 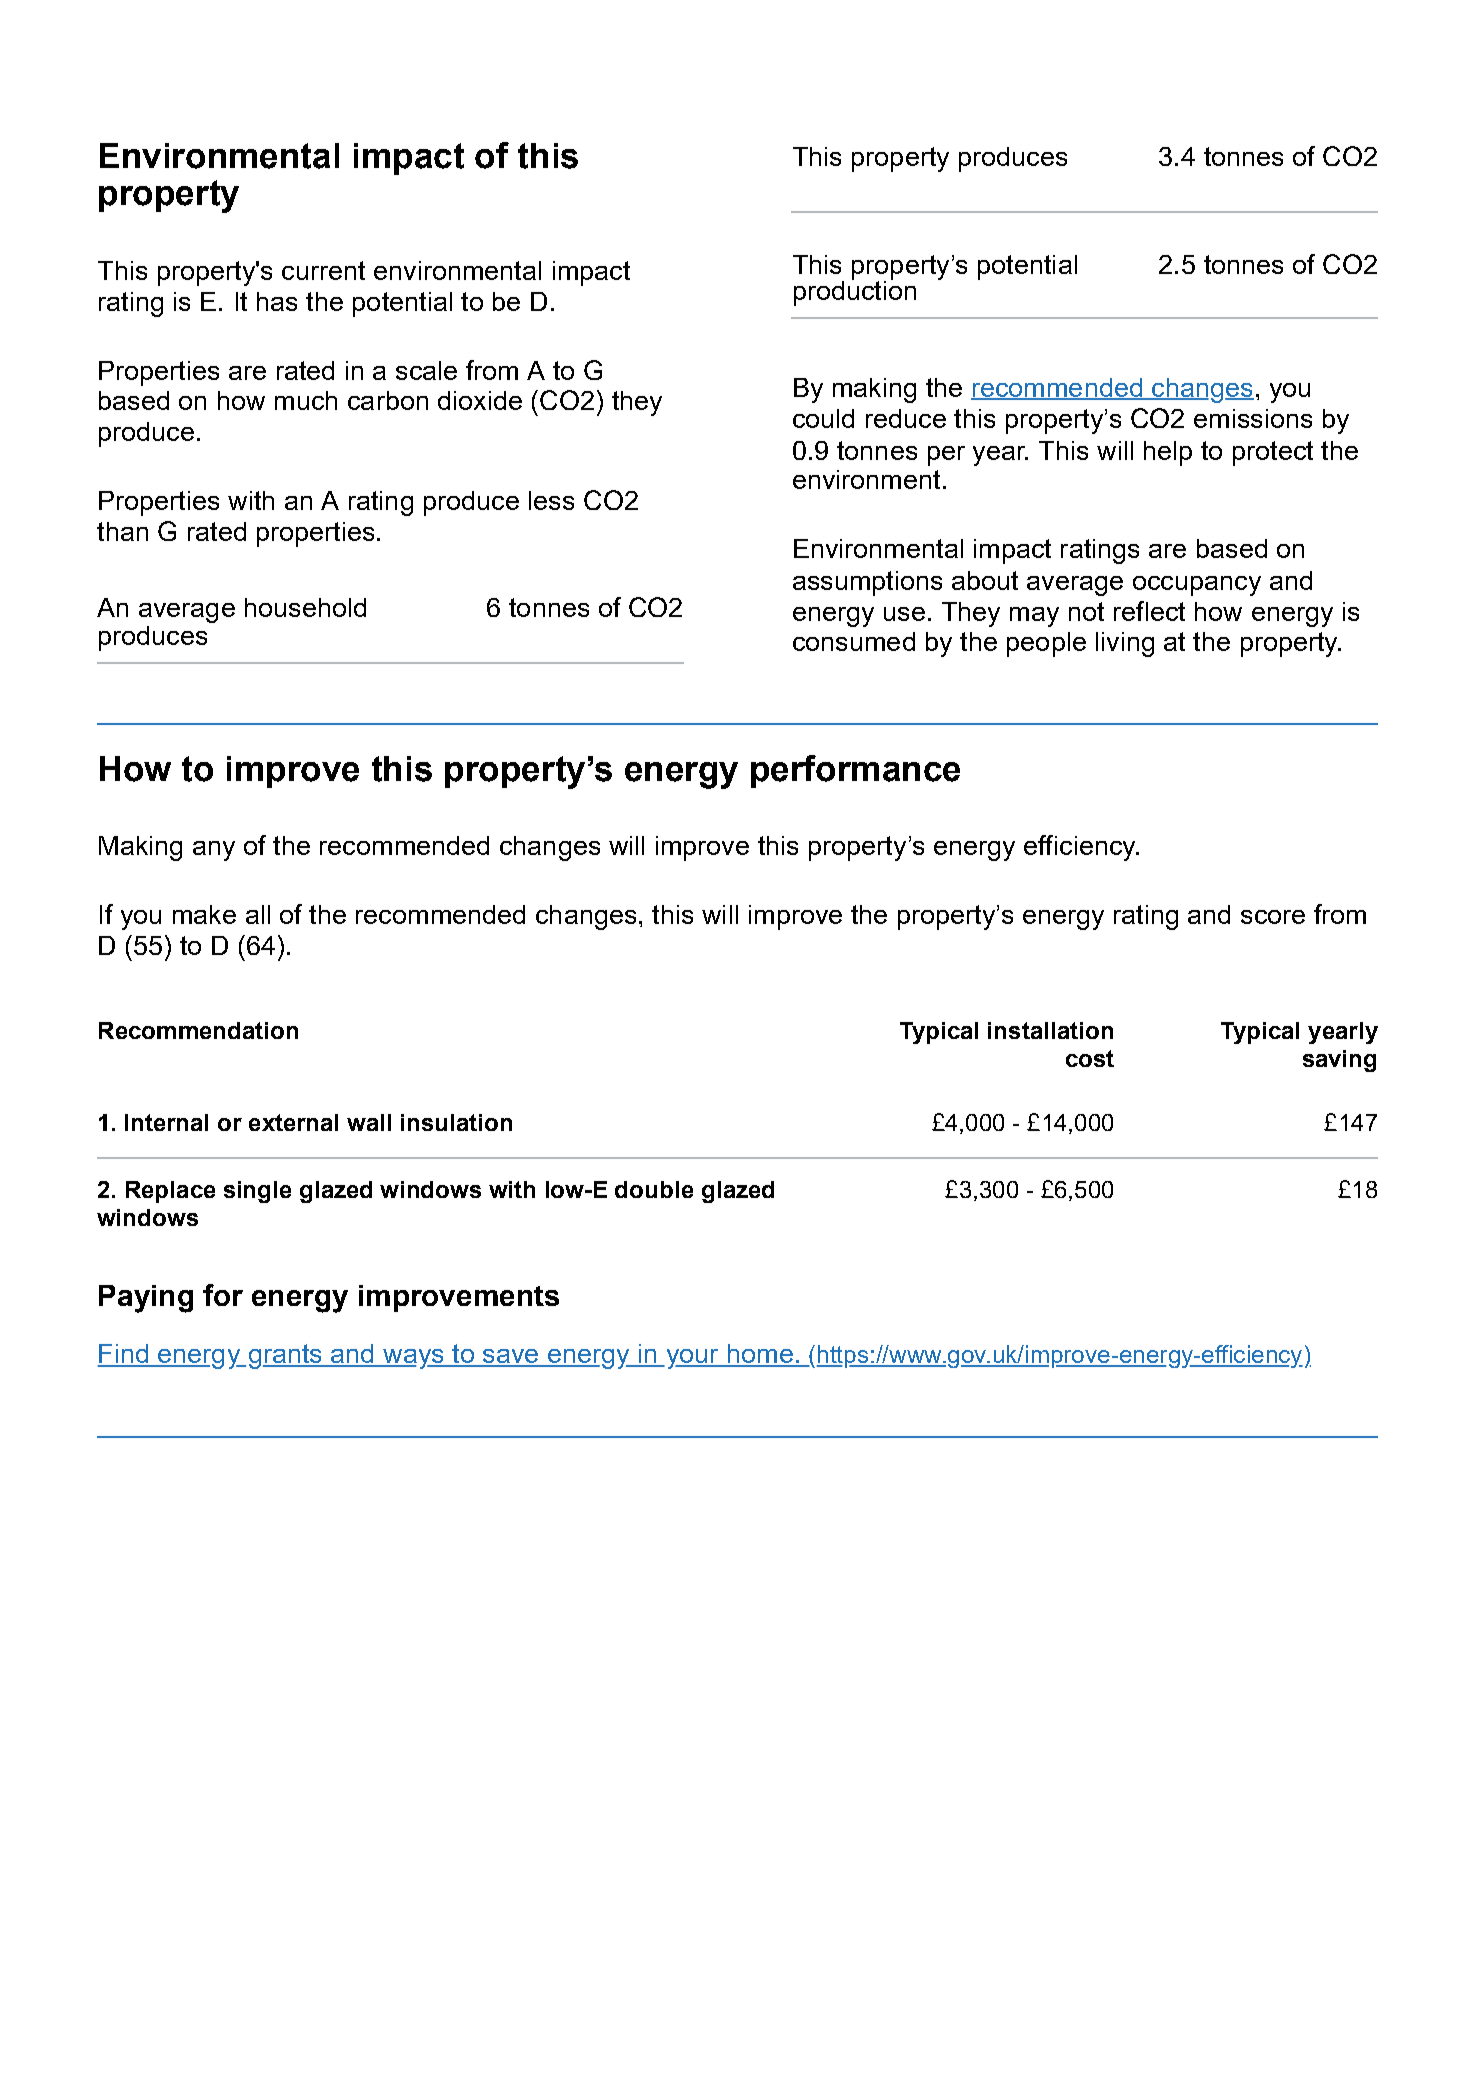 What do you see at coordinates (1090, 1058) in the screenshot?
I see `cost` at bounding box center [1090, 1058].
